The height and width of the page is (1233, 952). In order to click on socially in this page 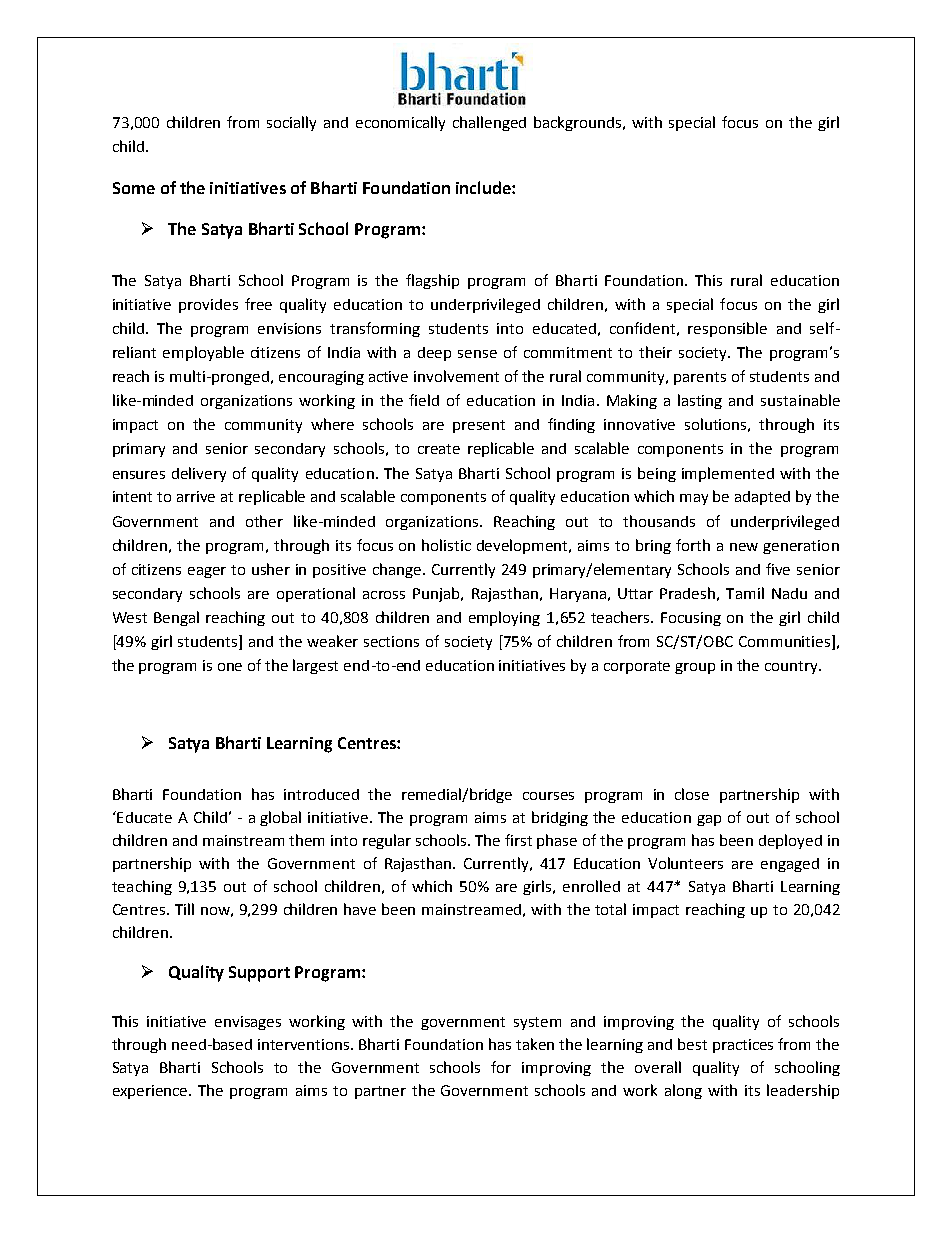, I will do `click(291, 123)`.
